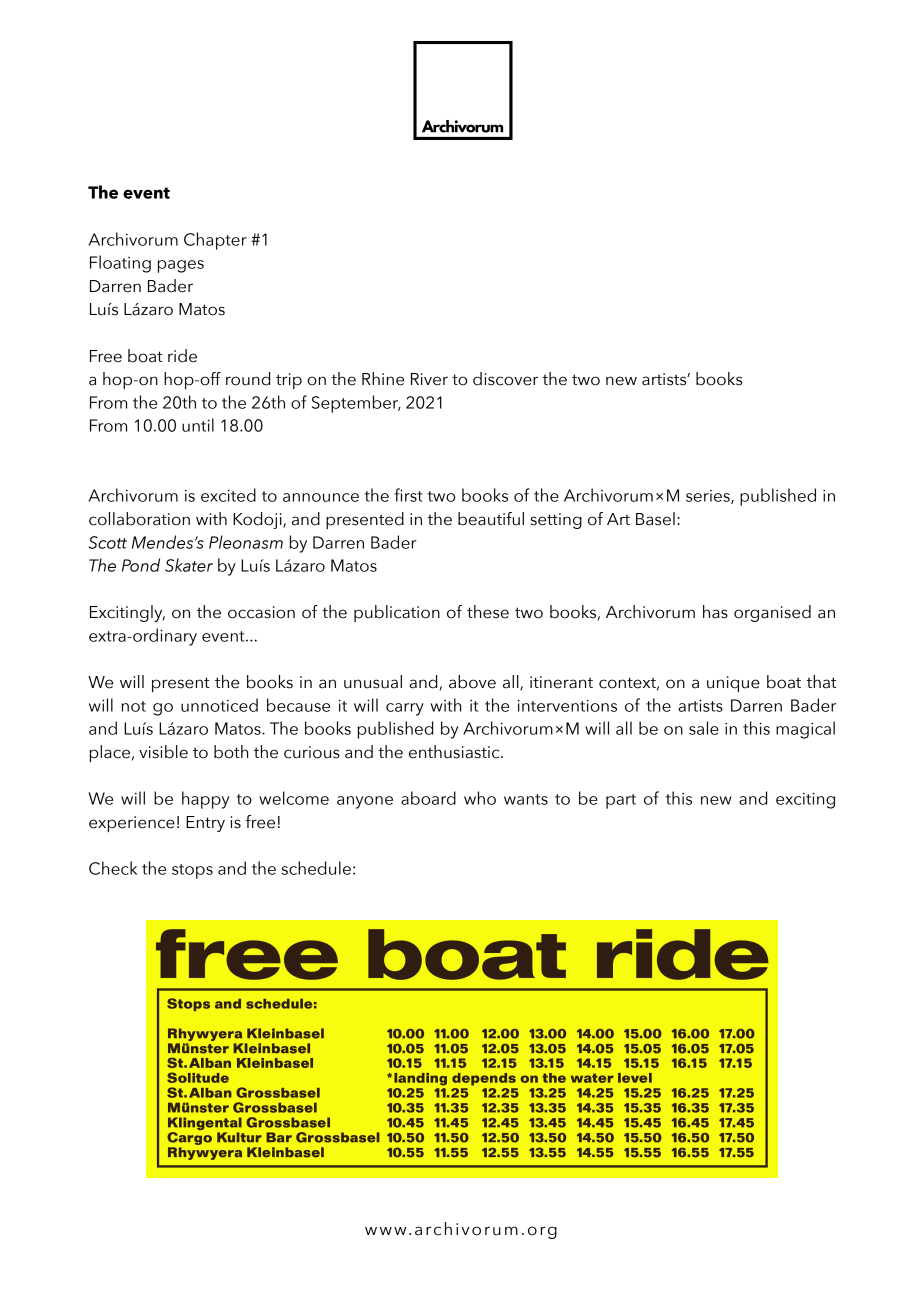 The width and height of the page is (924, 1308). I want to click on discover, so click(505, 379).
